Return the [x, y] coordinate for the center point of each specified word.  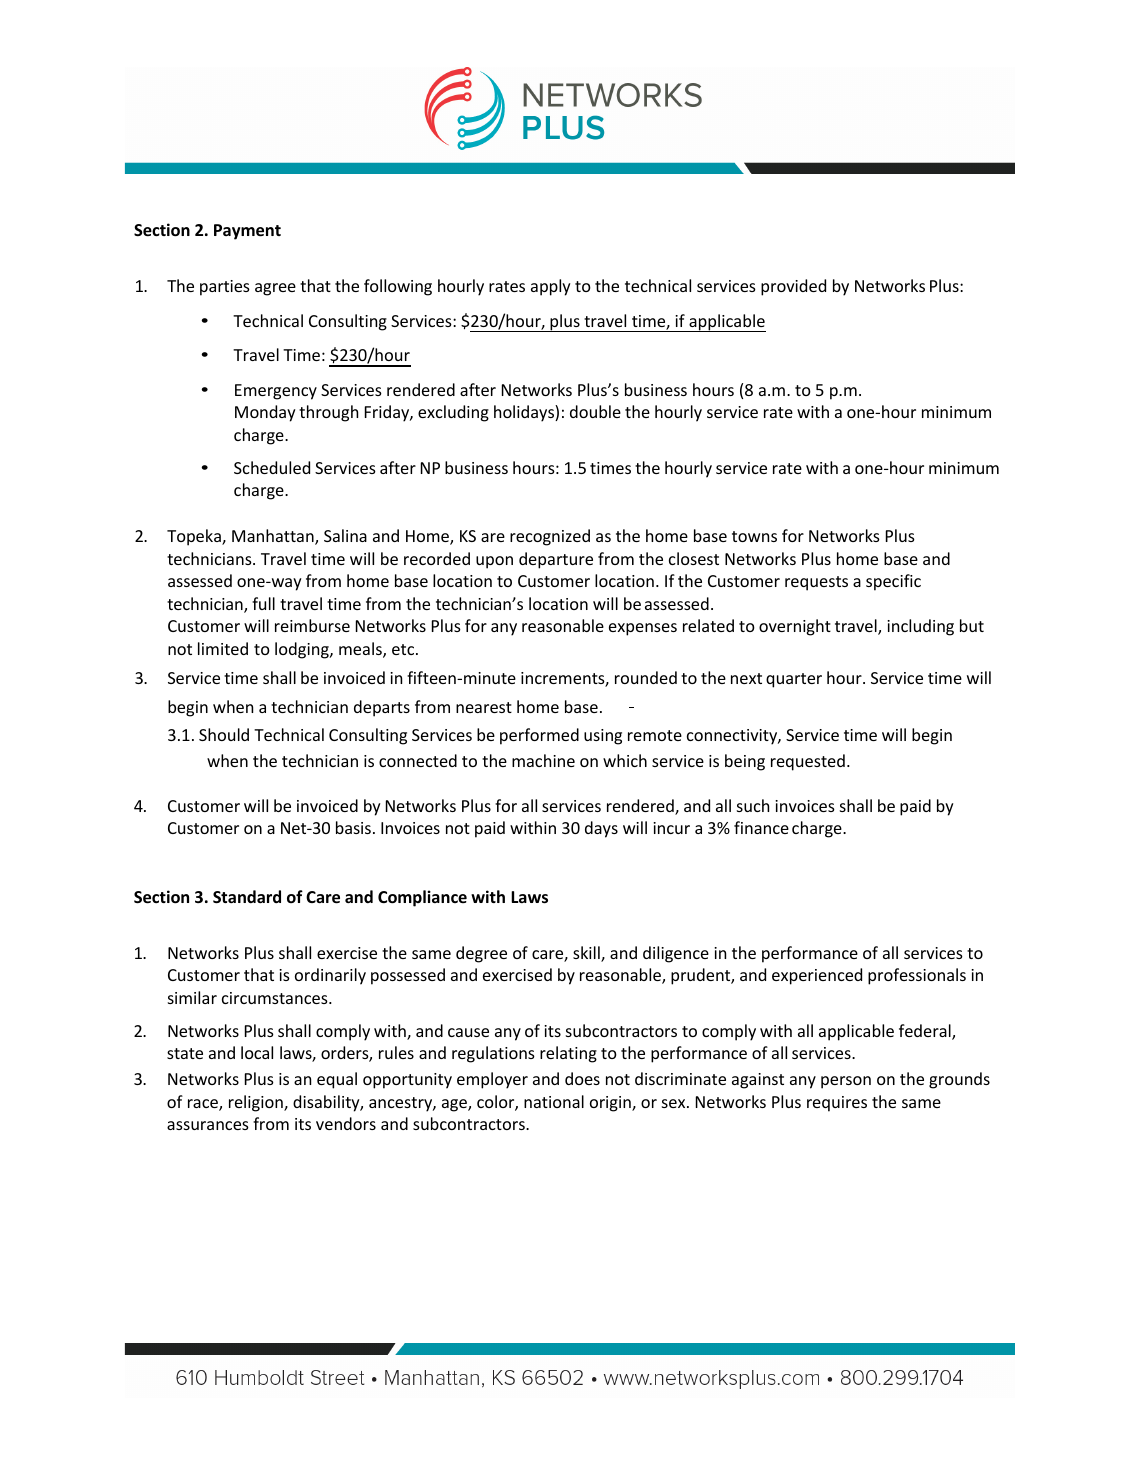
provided [793, 287]
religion [257, 1103]
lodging [303, 650]
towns [754, 536]
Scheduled [272, 467]
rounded [646, 677]
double [595, 411]
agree [275, 289]
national [554, 1101]
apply [551, 287]
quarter [794, 680]
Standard [247, 897]
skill [587, 954]
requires [837, 1104]
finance [761, 827]
